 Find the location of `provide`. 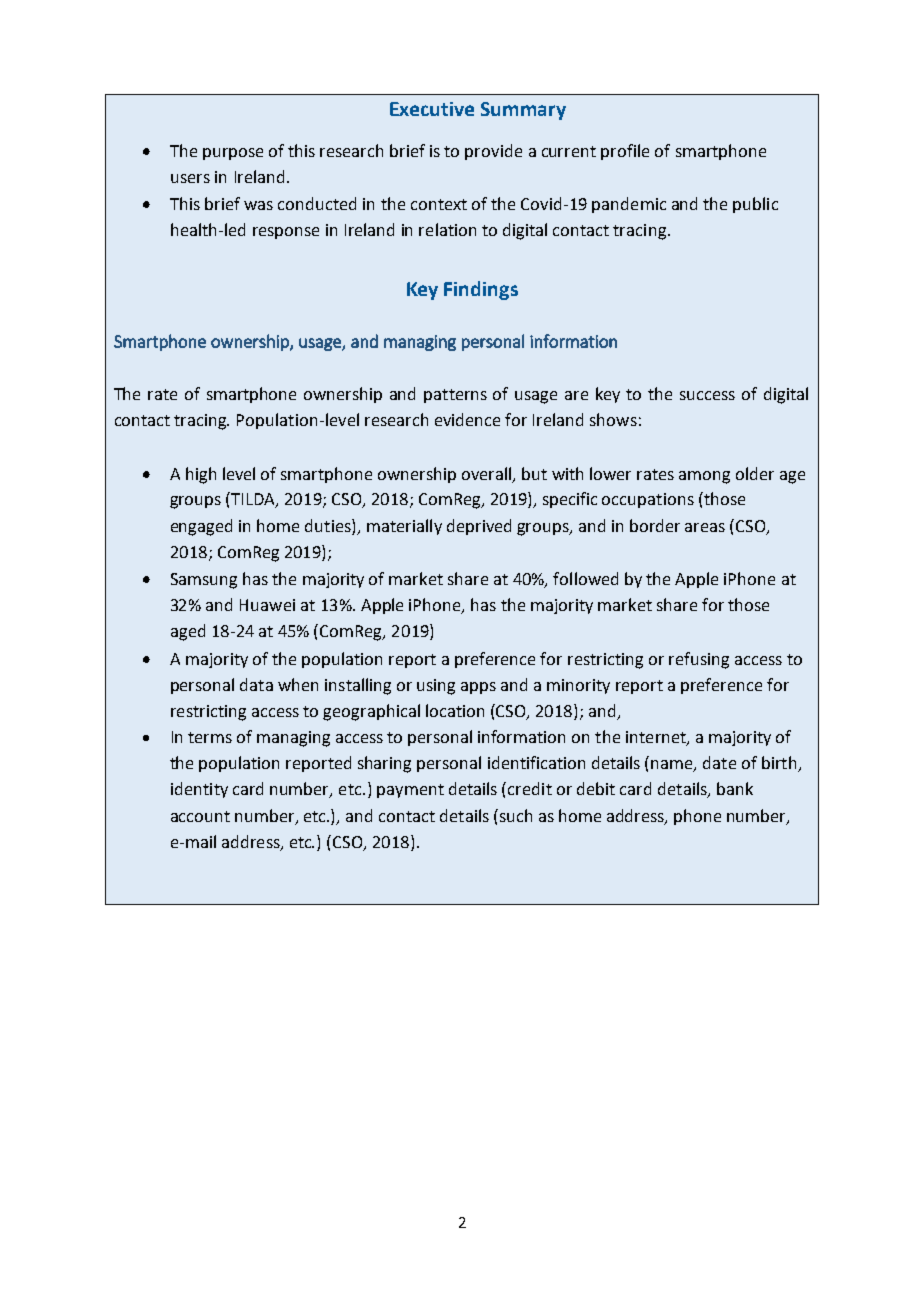

provide is located at coordinates (493, 152).
